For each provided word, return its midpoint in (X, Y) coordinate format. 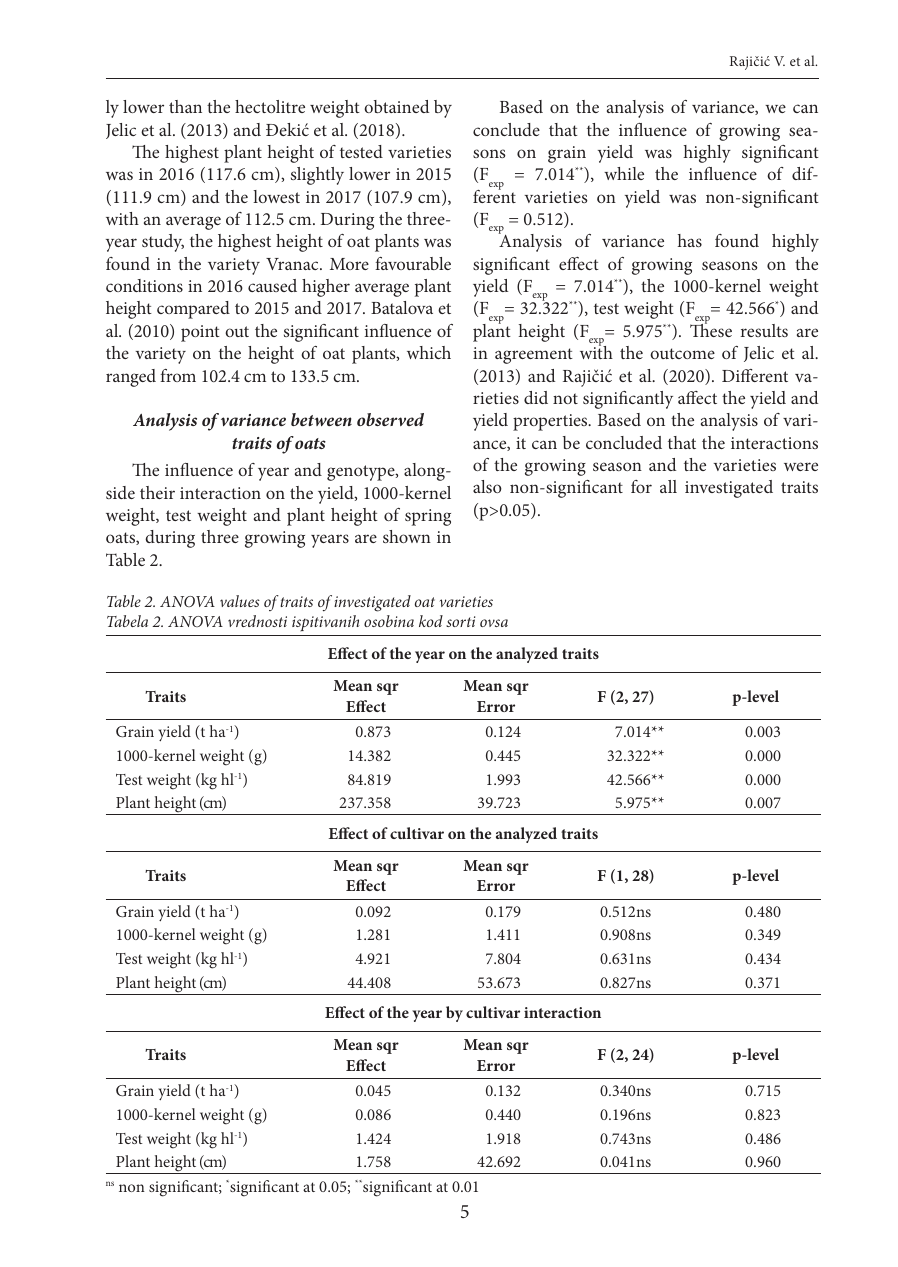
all (668, 486)
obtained (396, 106)
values (240, 601)
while (624, 173)
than (185, 106)
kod (431, 621)
